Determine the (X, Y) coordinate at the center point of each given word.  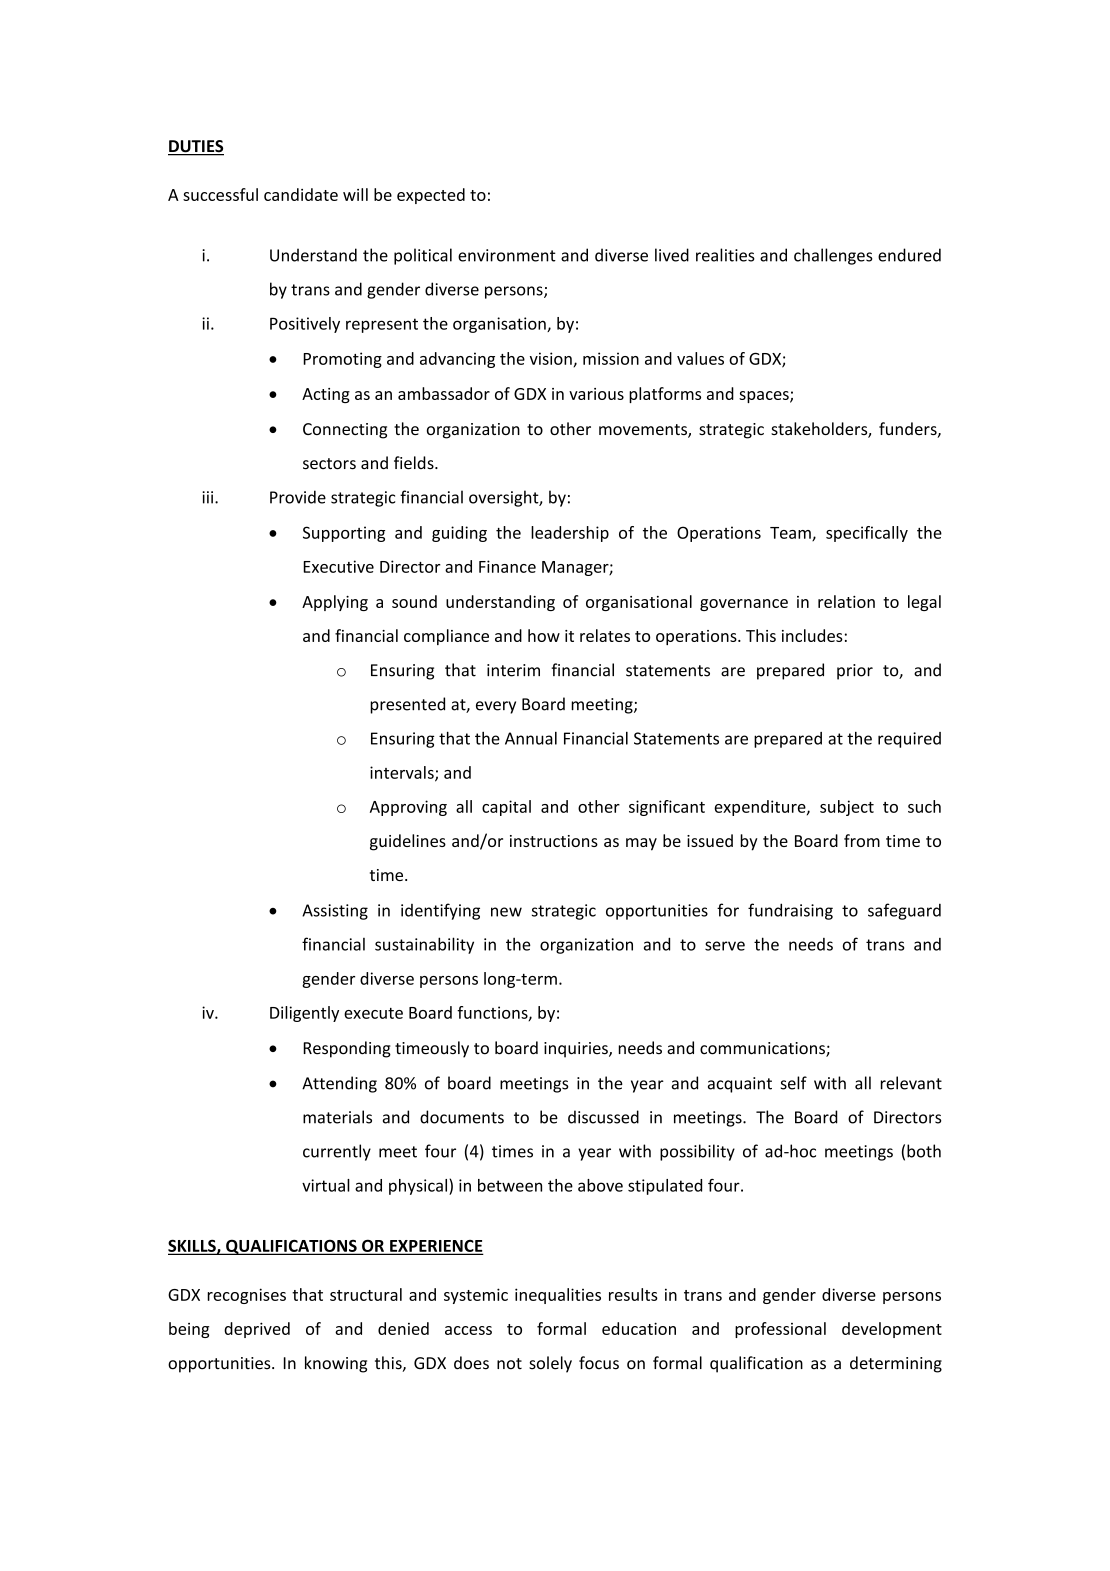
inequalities (558, 1296)
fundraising (790, 911)
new (506, 912)
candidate (301, 194)
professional (780, 1330)
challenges (833, 256)
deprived (257, 1330)
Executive (338, 566)
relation (846, 601)
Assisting (335, 912)
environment (507, 255)
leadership (570, 534)
